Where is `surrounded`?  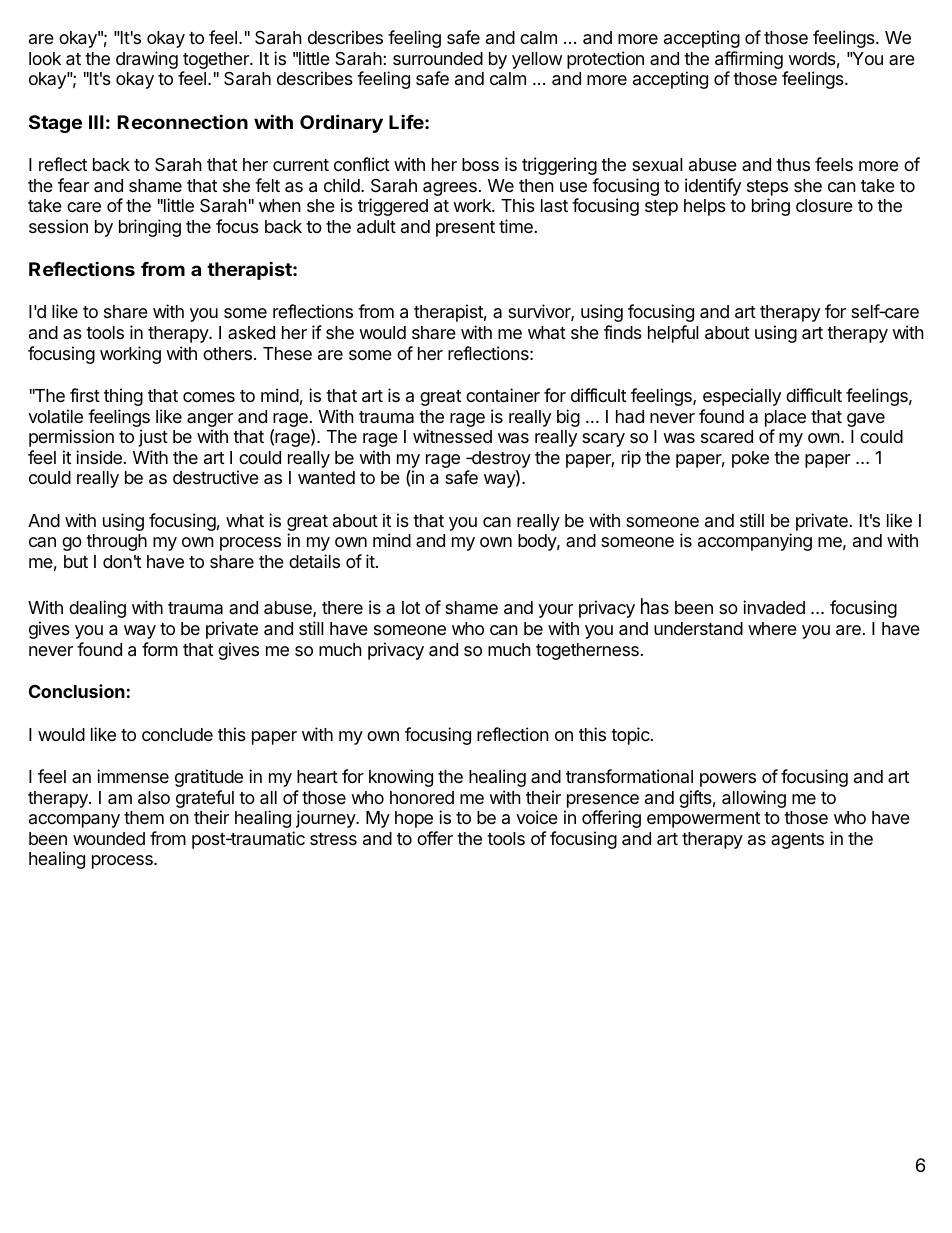 surrounded is located at coordinates (438, 58).
